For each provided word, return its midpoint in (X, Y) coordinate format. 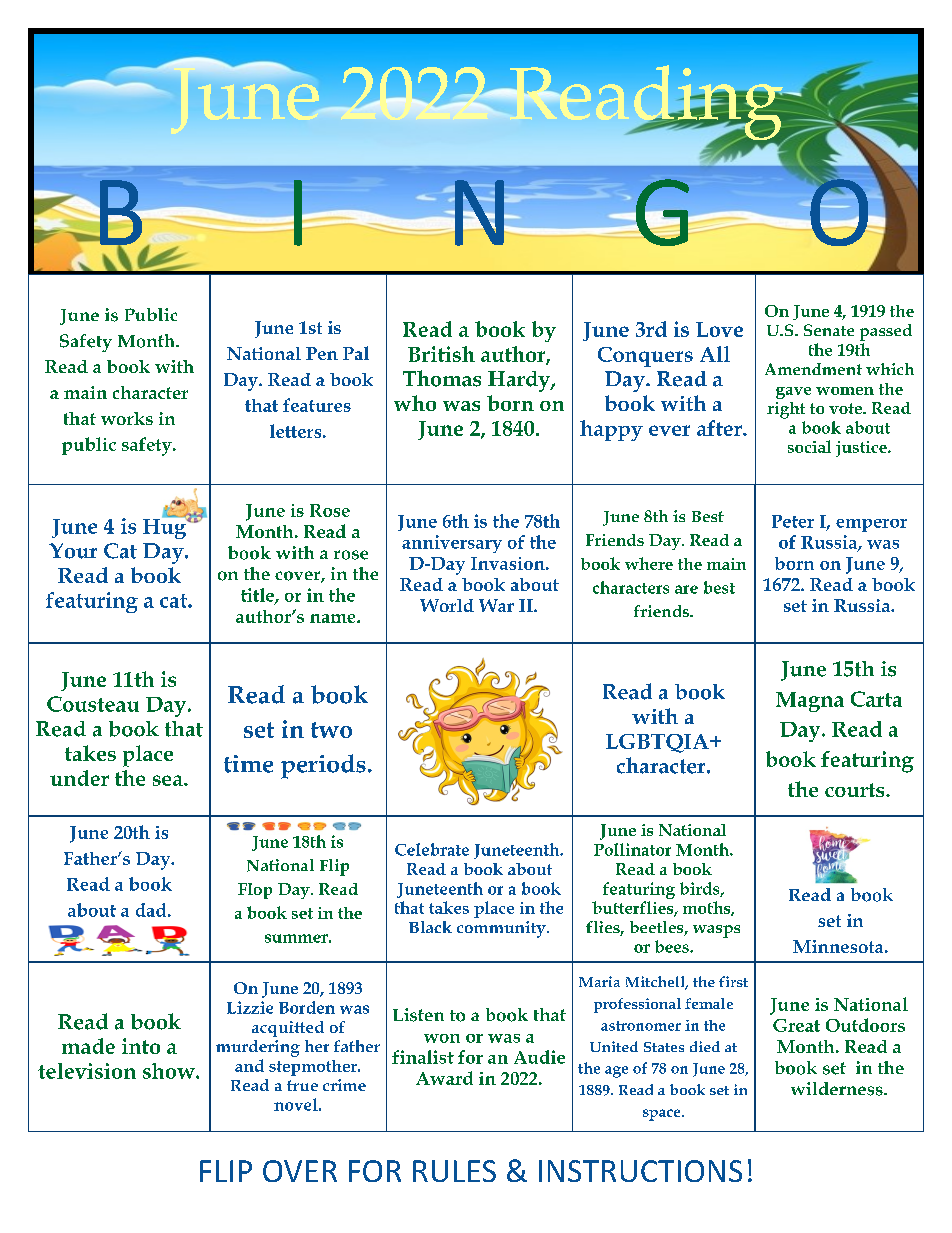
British (441, 354)
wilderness (838, 1089)
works (127, 418)
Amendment (813, 369)
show (170, 1071)
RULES (454, 1171)
